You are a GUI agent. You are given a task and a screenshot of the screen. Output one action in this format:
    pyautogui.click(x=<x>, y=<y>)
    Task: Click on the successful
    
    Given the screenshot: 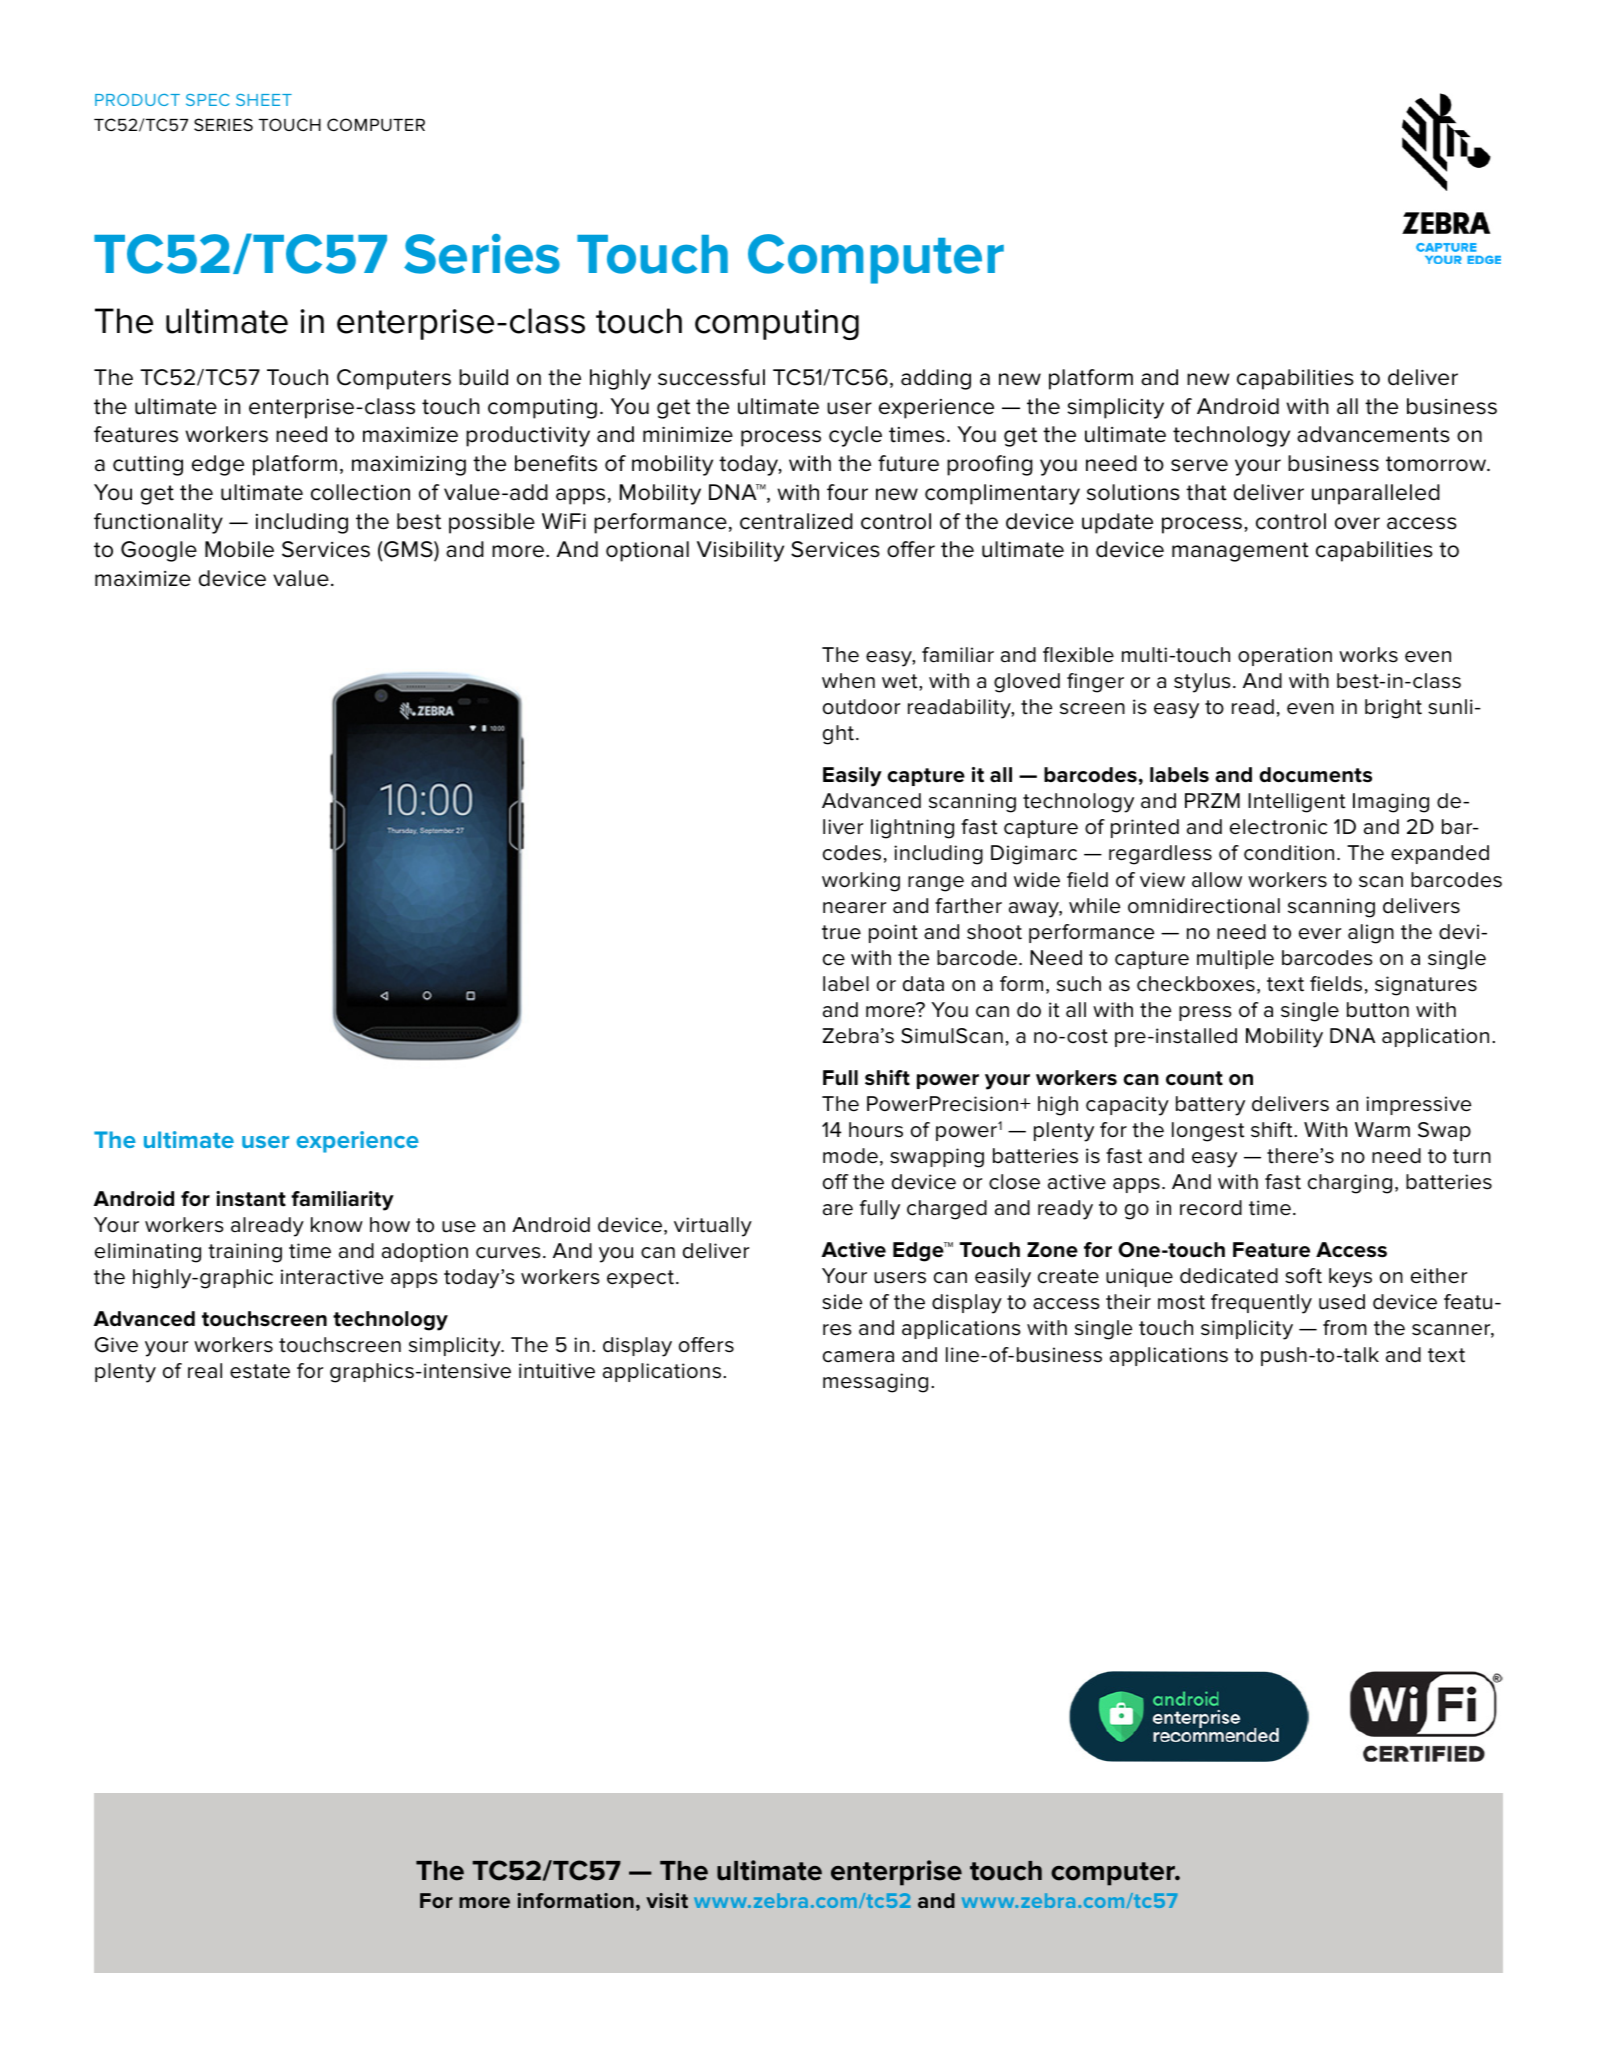 What is the action you would take?
    pyautogui.click(x=711, y=377)
